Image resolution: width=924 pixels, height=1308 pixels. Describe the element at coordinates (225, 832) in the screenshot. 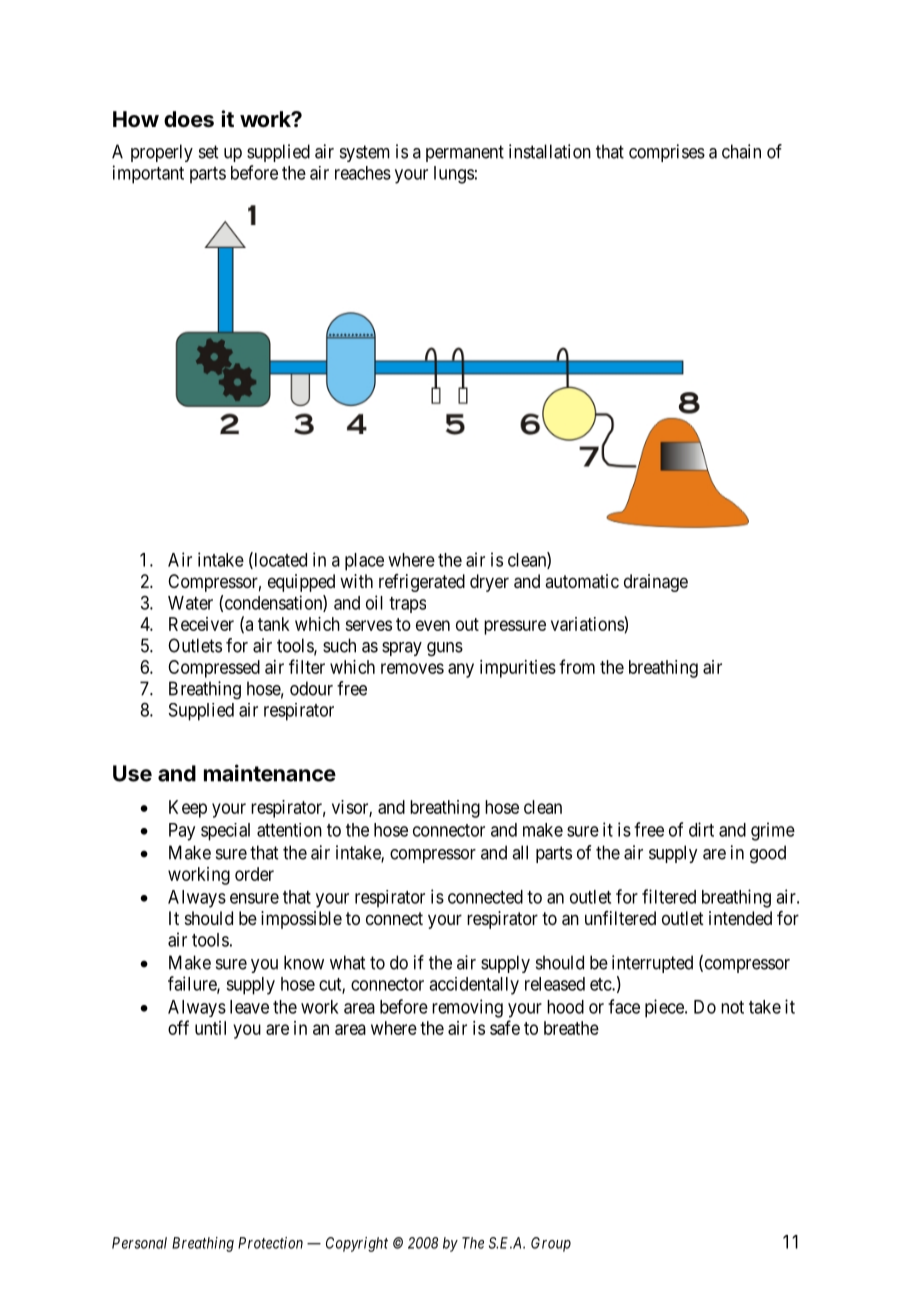

I see `special` at that location.
